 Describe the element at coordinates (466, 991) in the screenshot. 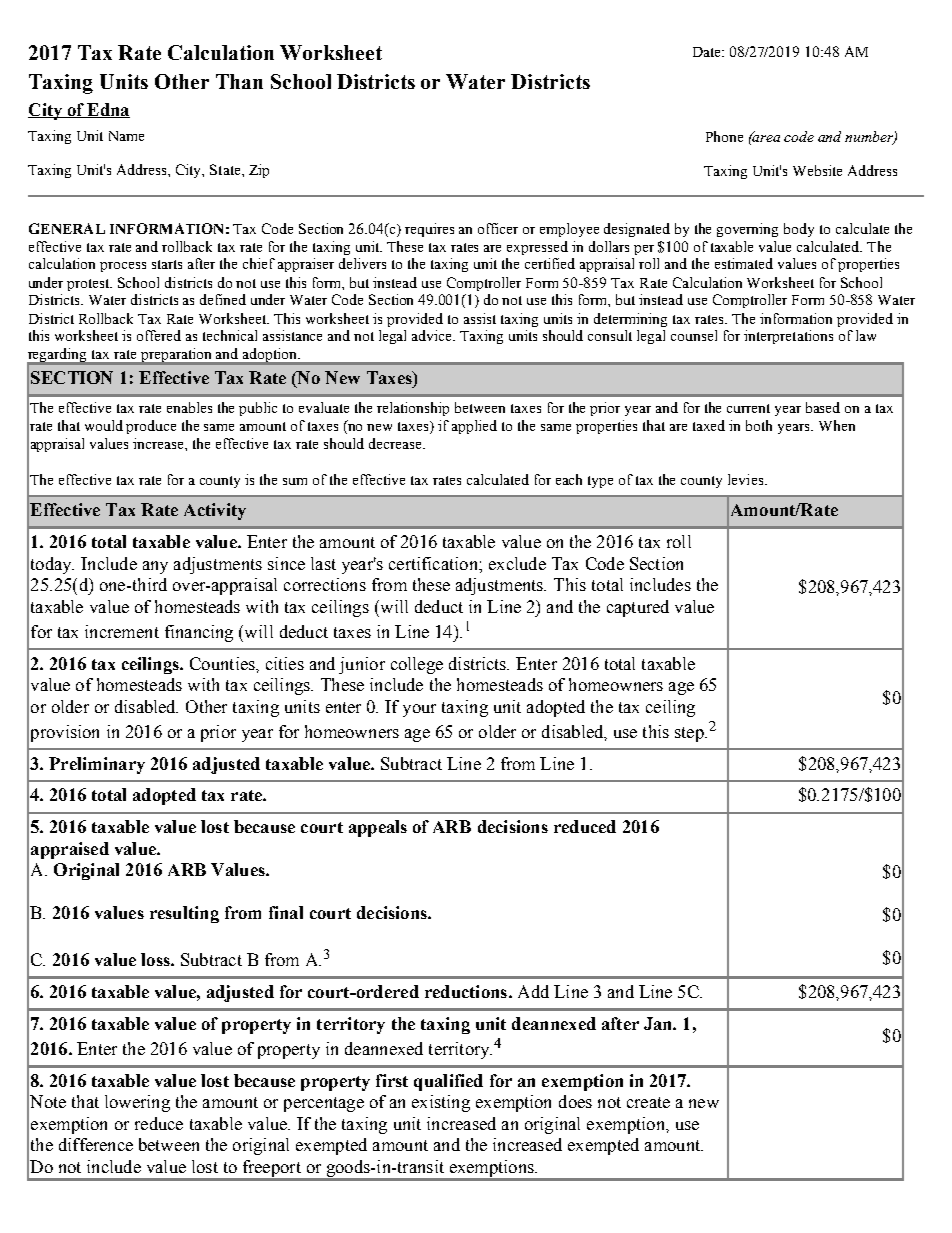

I see `reductions` at that location.
